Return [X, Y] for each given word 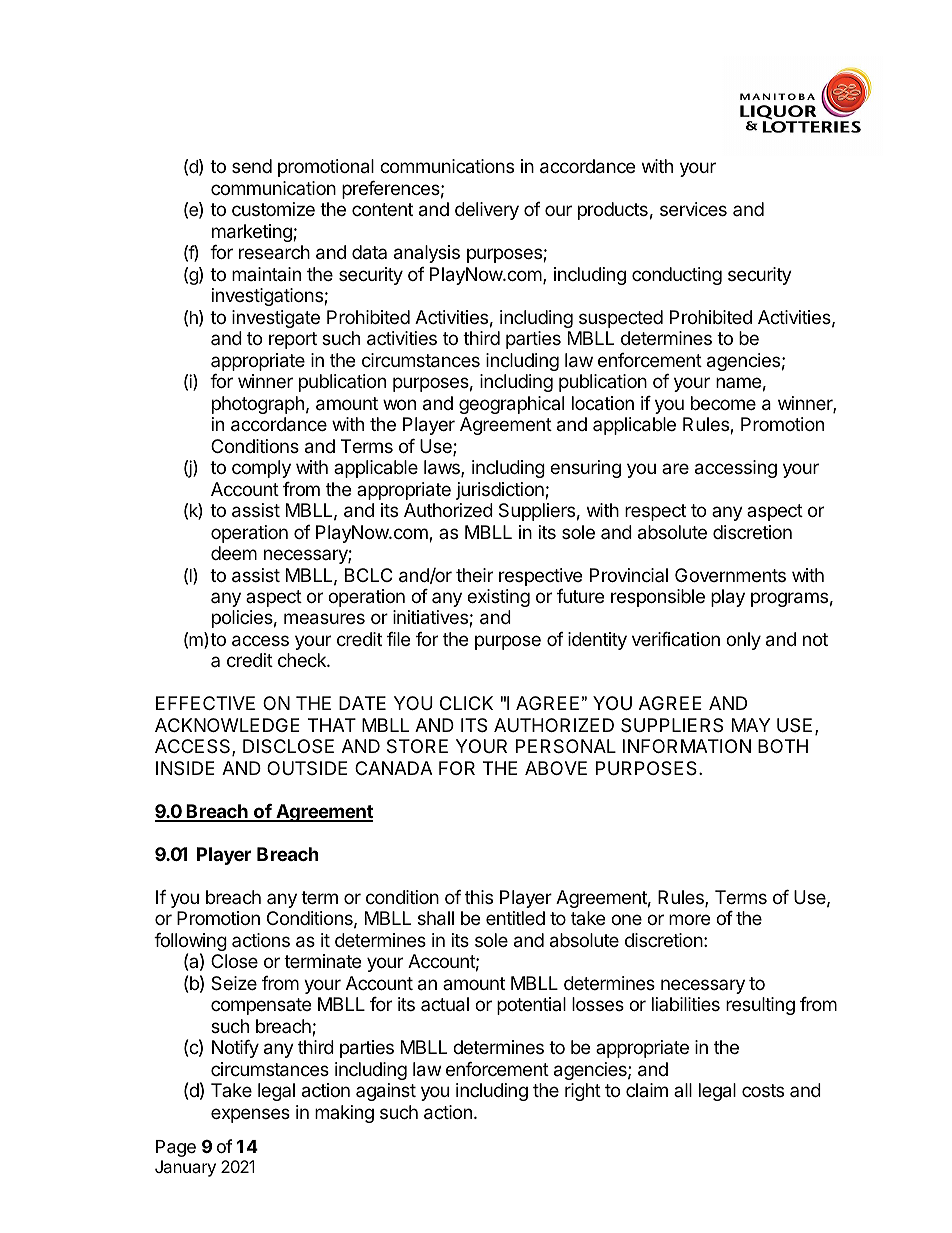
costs [763, 1090]
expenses [250, 1115]
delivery [487, 211]
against [386, 1092]
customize [273, 209]
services [693, 209]
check [303, 660]
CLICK [466, 703]
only [743, 641]
